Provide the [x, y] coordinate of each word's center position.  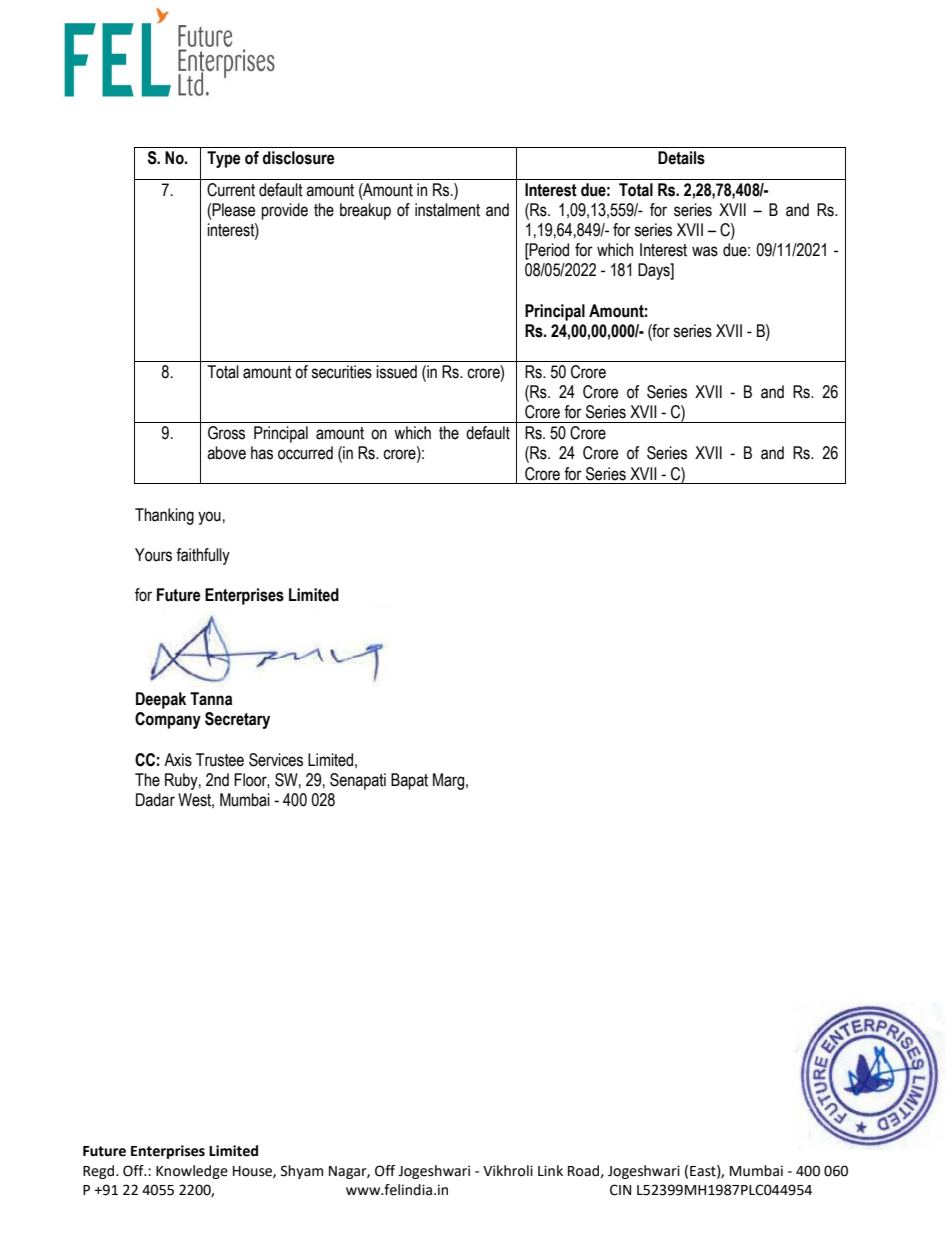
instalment [447, 210]
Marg [450, 781]
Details [681, 158]
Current [231, 190]
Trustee [220, 760]
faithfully [203, 556]
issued [396, 372]
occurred [305, 453]
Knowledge [192, 1172]
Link [550, 1170]
